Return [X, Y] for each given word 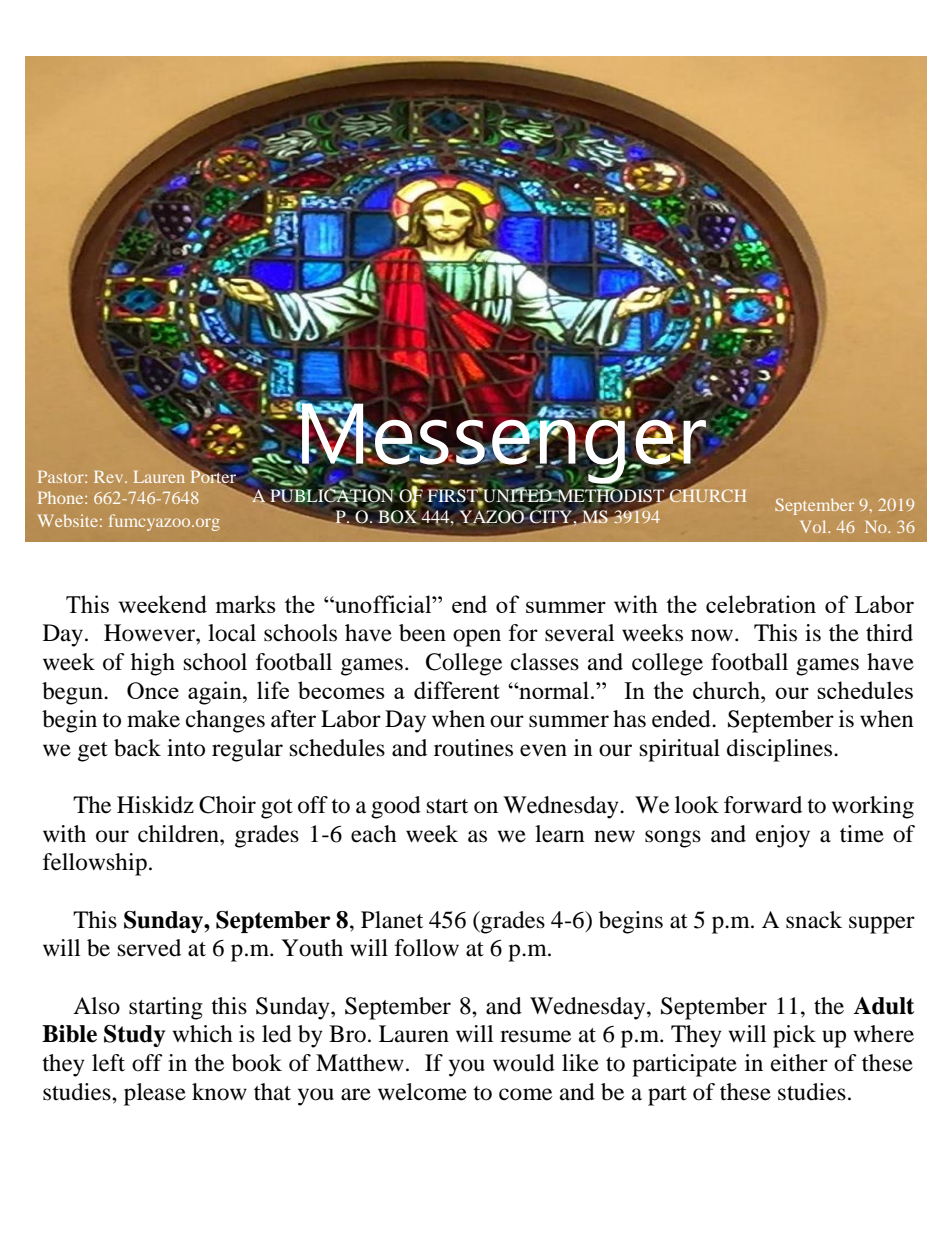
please [155, 1094]
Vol [814, 526]
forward [763, 805]
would [524, 1063]
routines [473, 748]
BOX [398, 517]
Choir [227, 805]
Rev [110, 477]
